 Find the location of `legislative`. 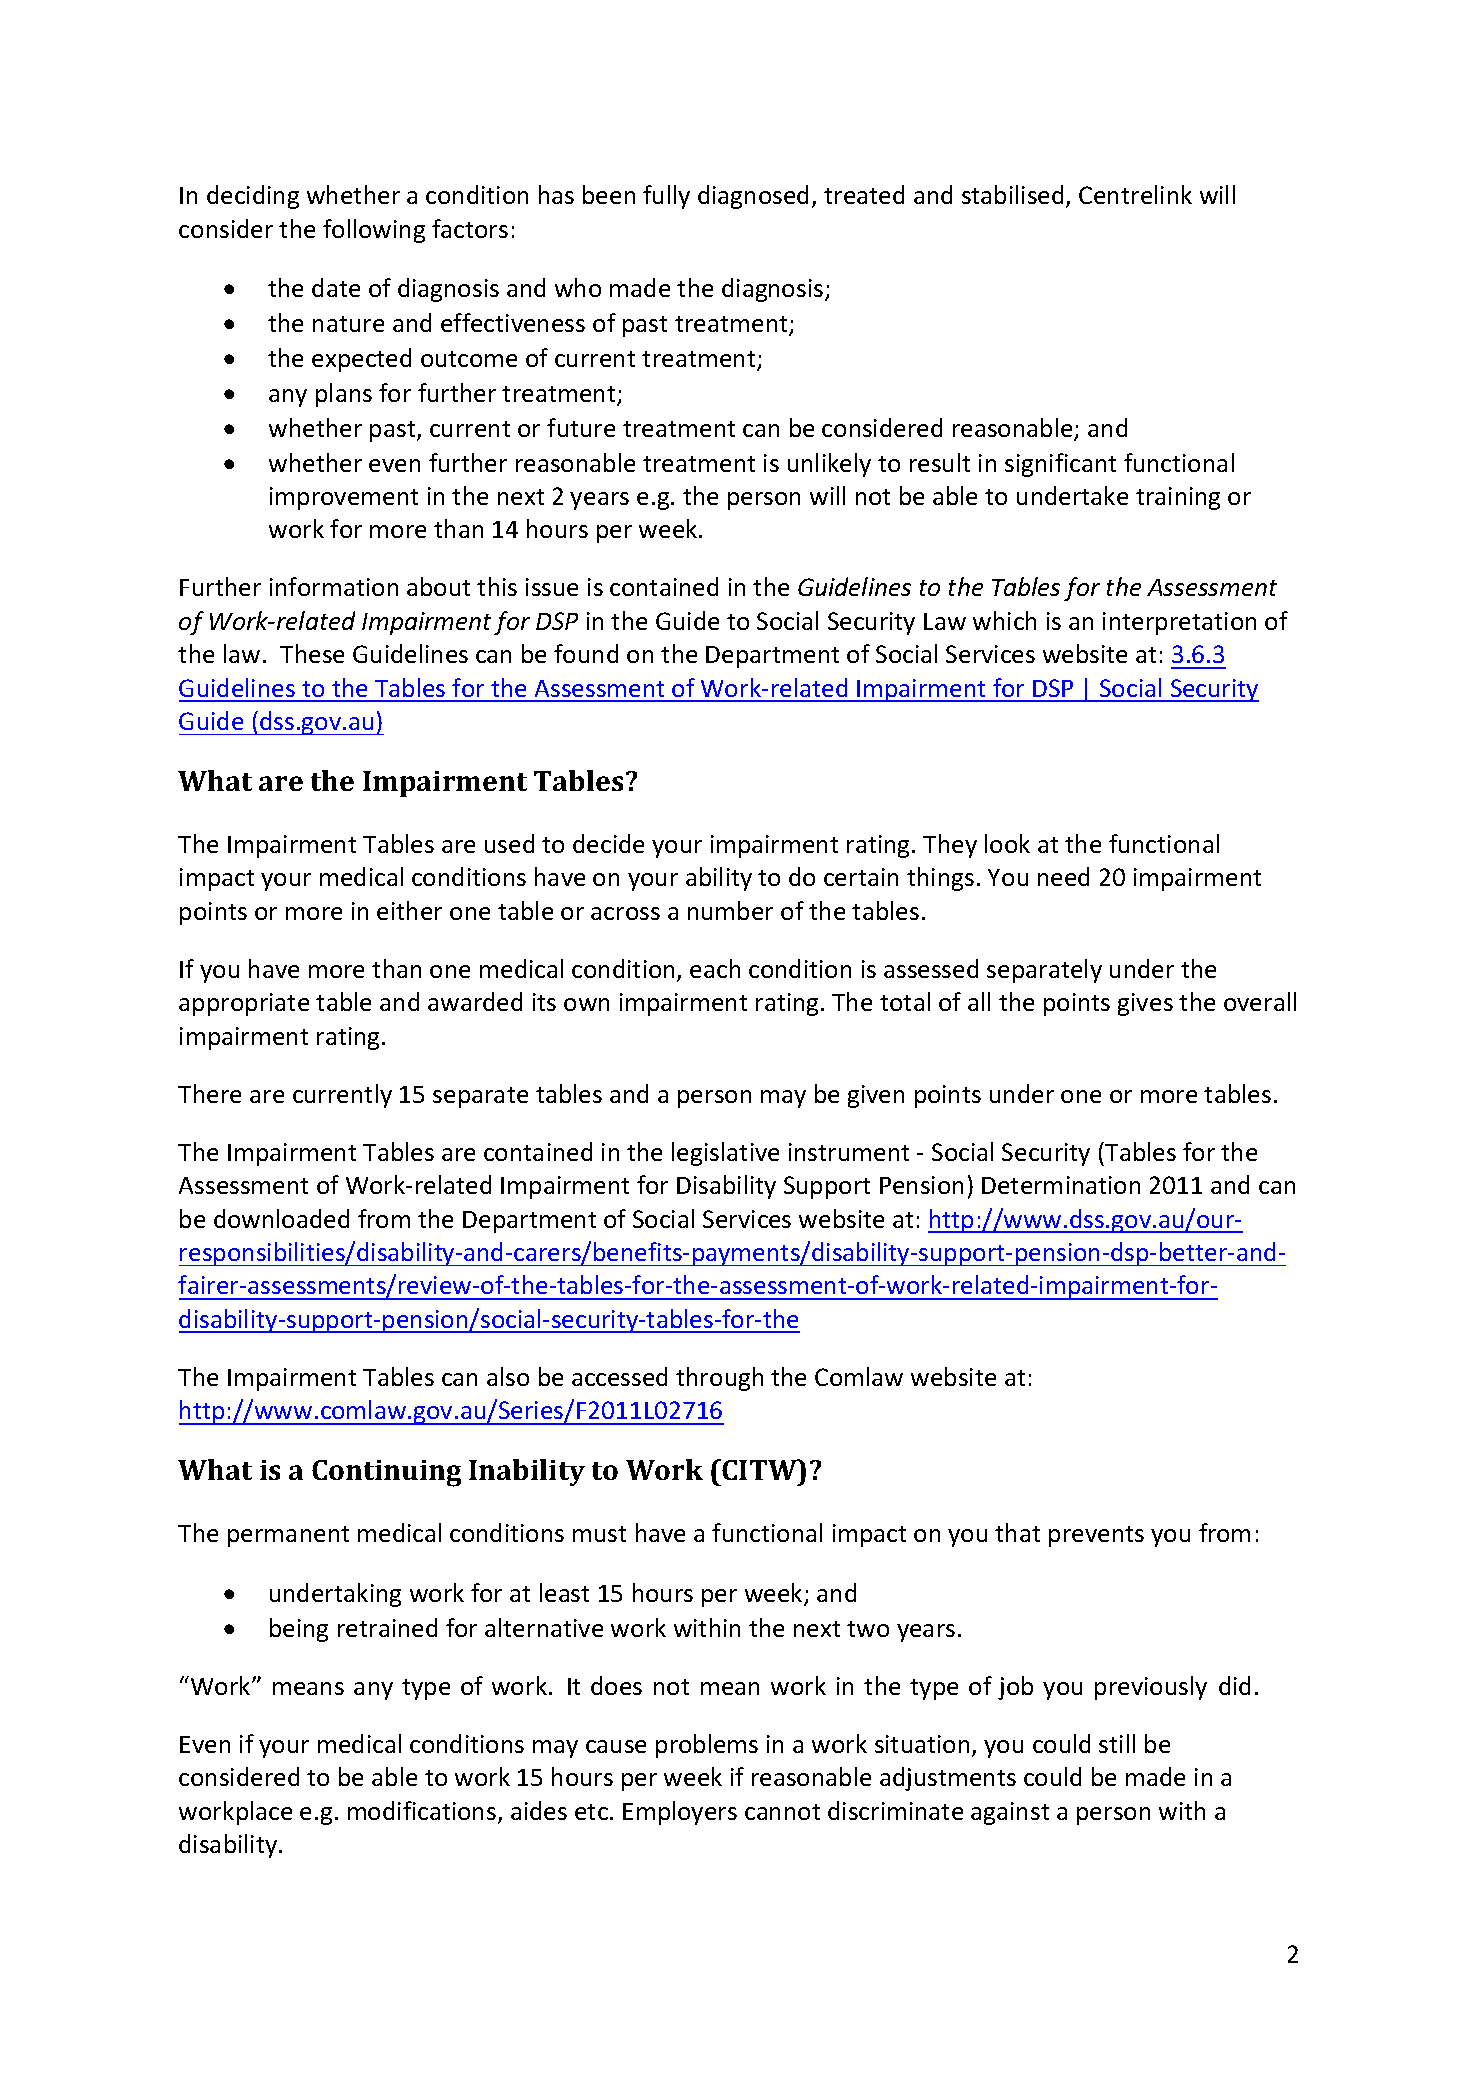

legislative is located at coordinates (725, 1154).
